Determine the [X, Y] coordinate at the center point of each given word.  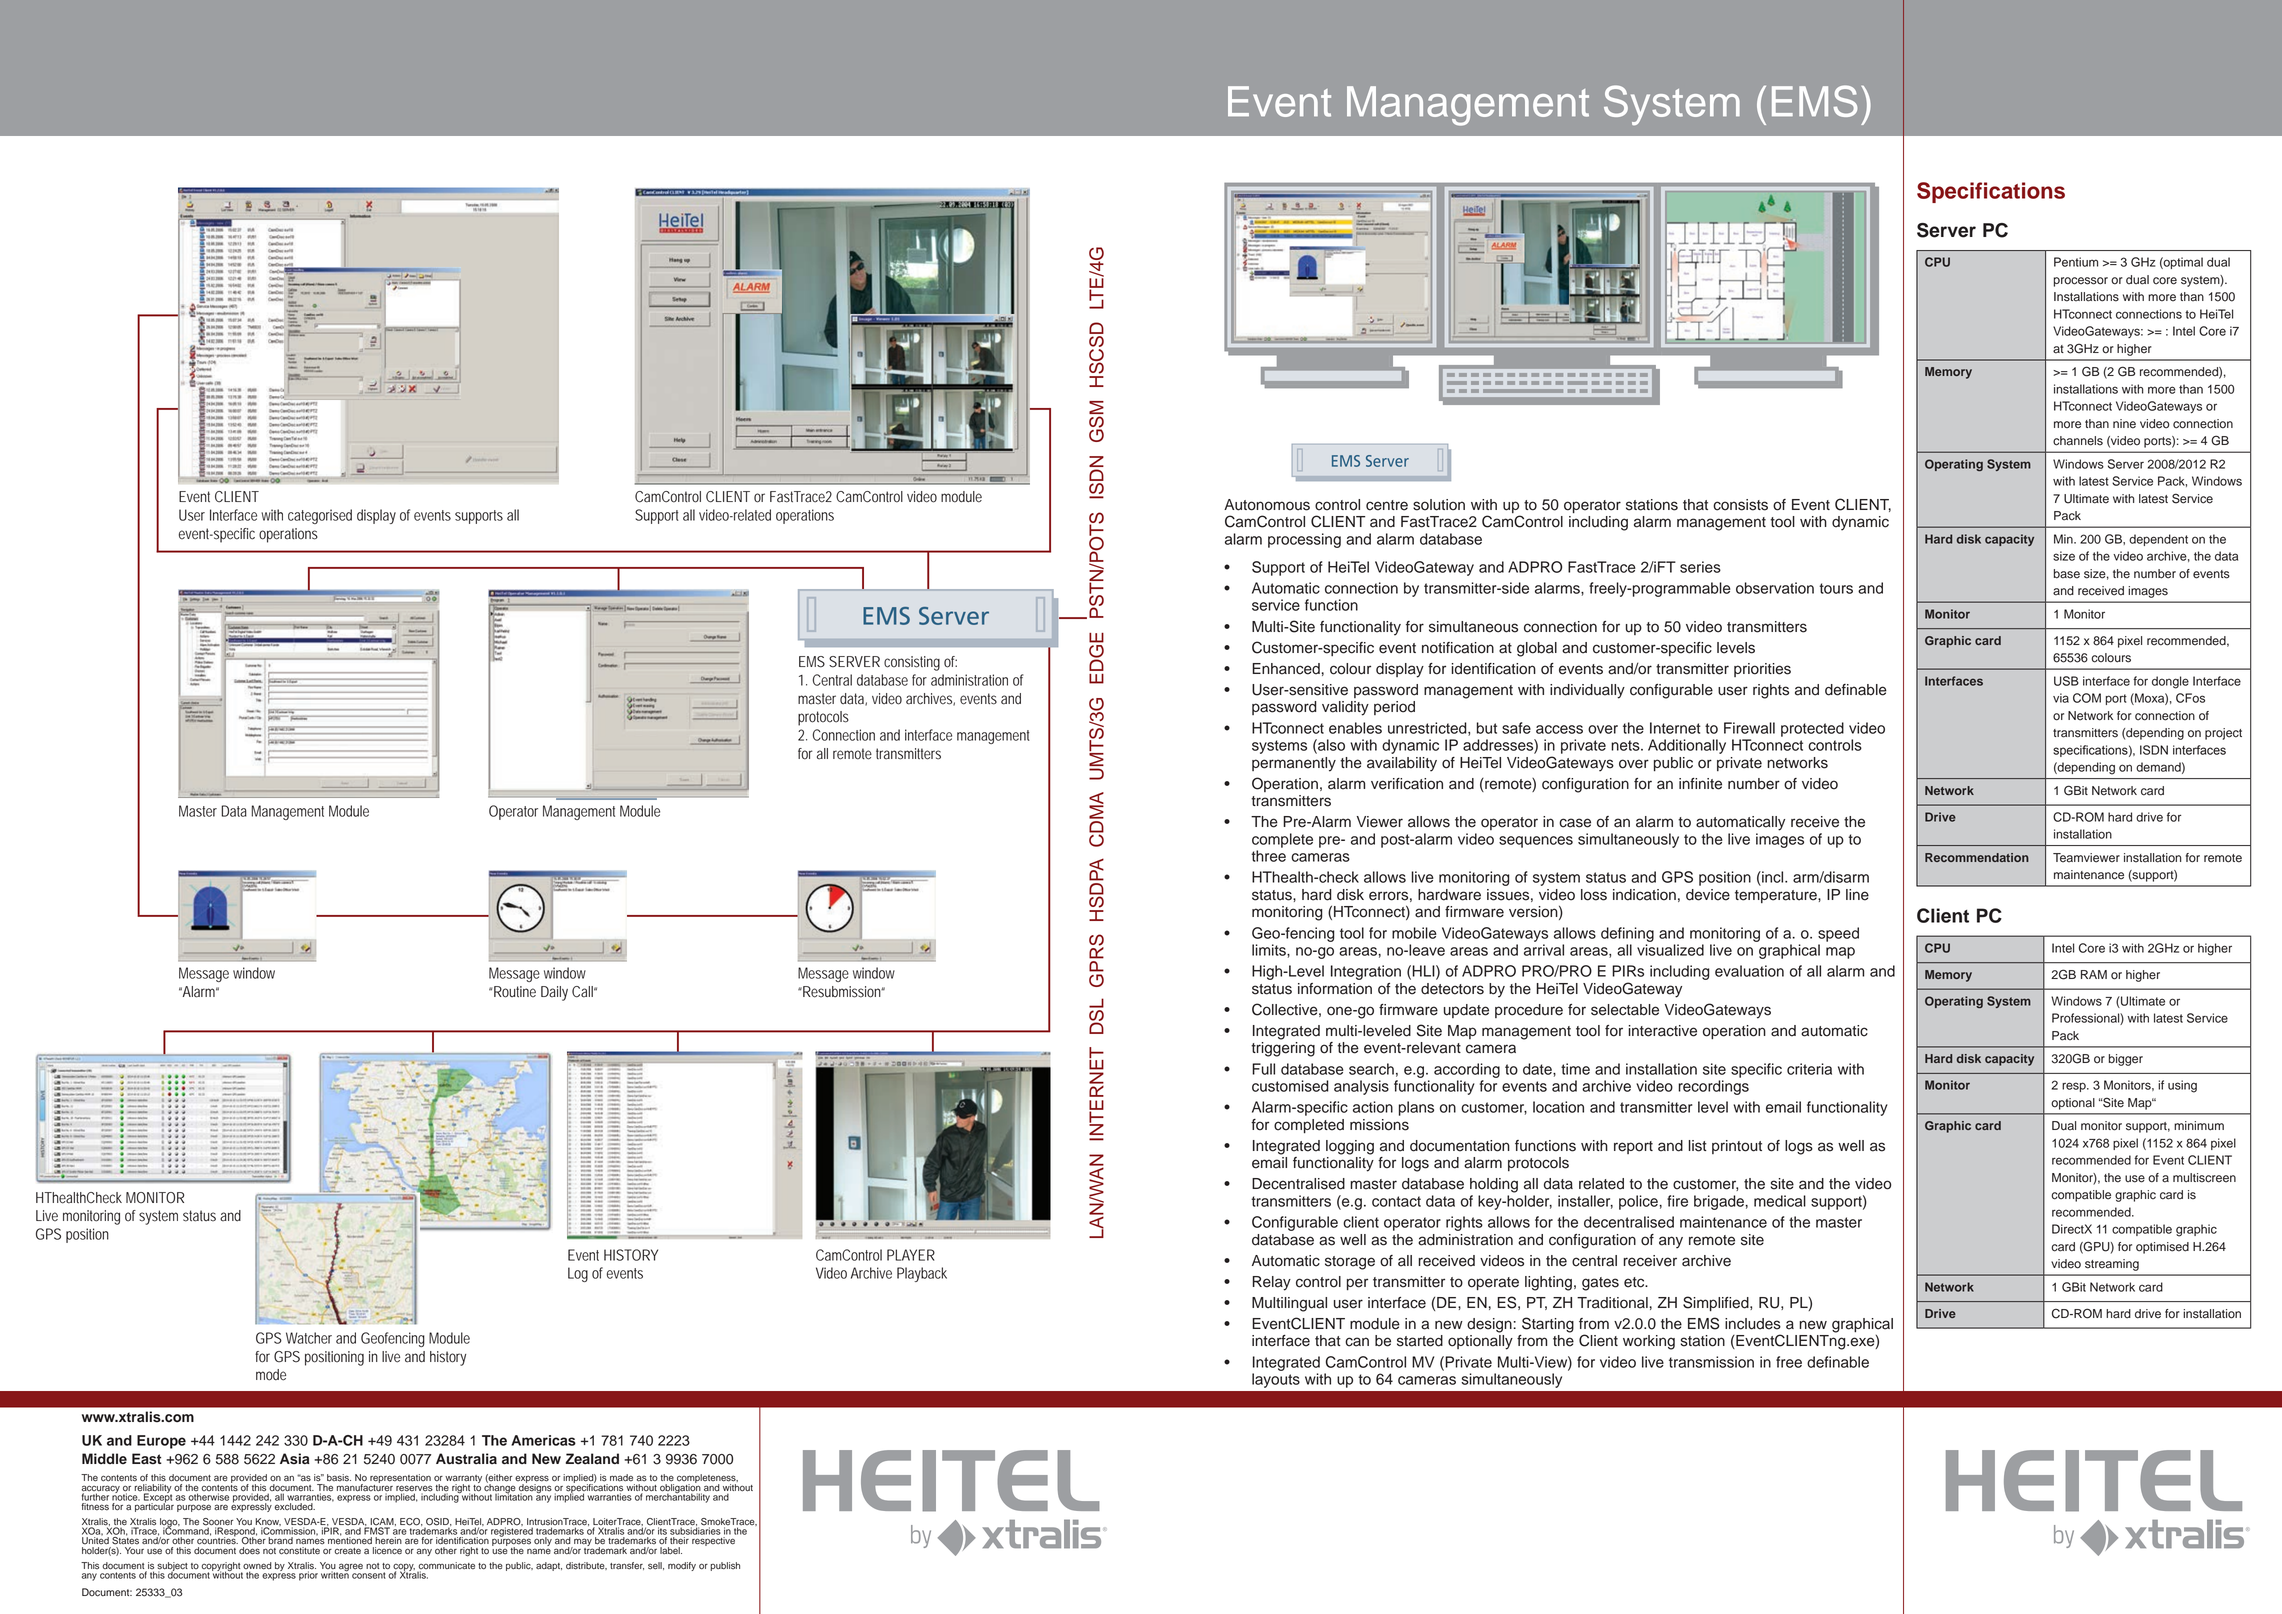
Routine [514, 992]
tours [1836, 588]
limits [1270, 950]
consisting [912, 663]
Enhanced [1286, 669]
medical [1780, 1201]
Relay [1272, 1283]
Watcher [309, 1338]
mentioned [350, 1540]
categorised [320, 516]
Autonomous [1267, 505]
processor [2081, 282]
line [1857, 895]
